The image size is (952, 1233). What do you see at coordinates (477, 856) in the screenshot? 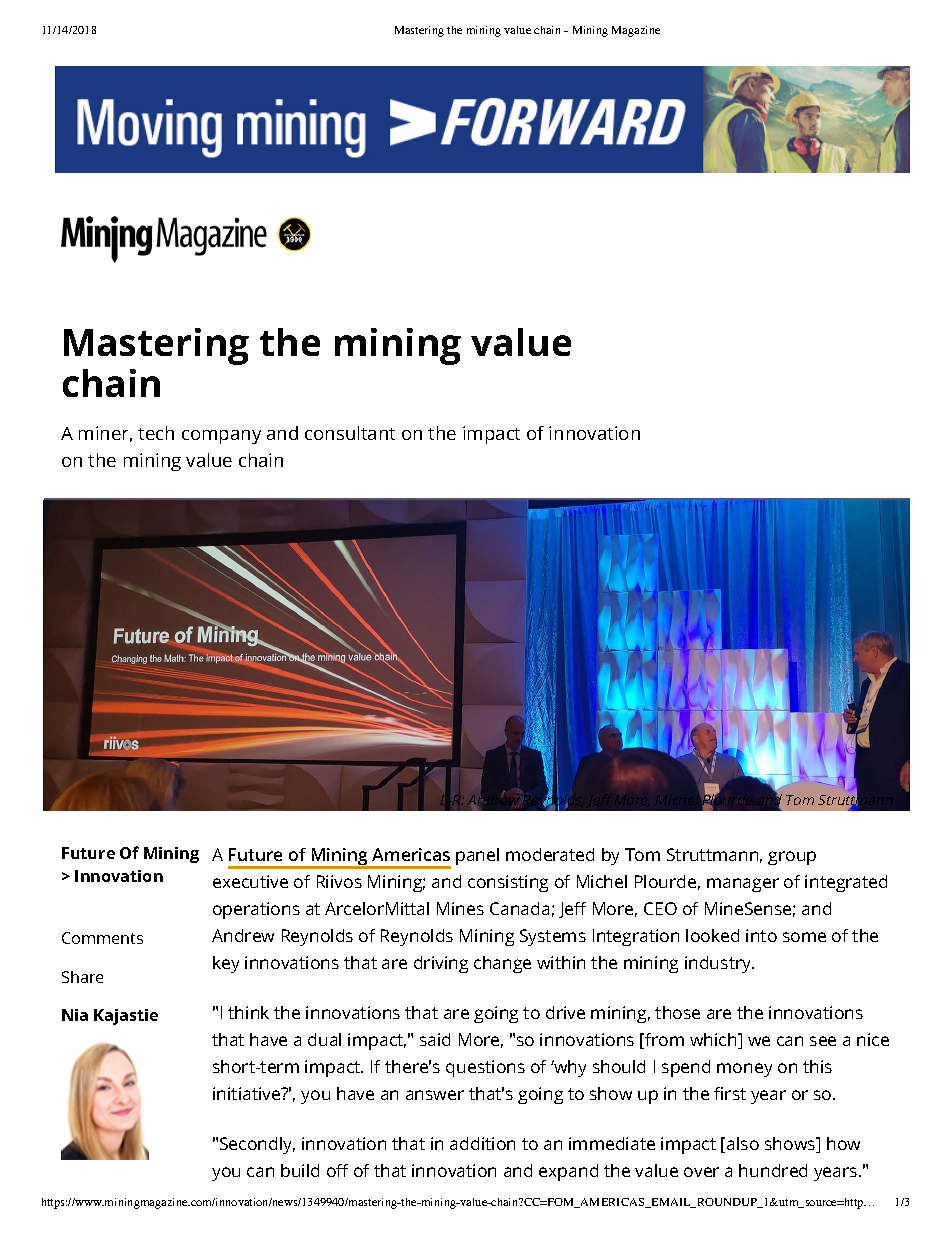
I see `panel` at bounding box center [477, 856].
